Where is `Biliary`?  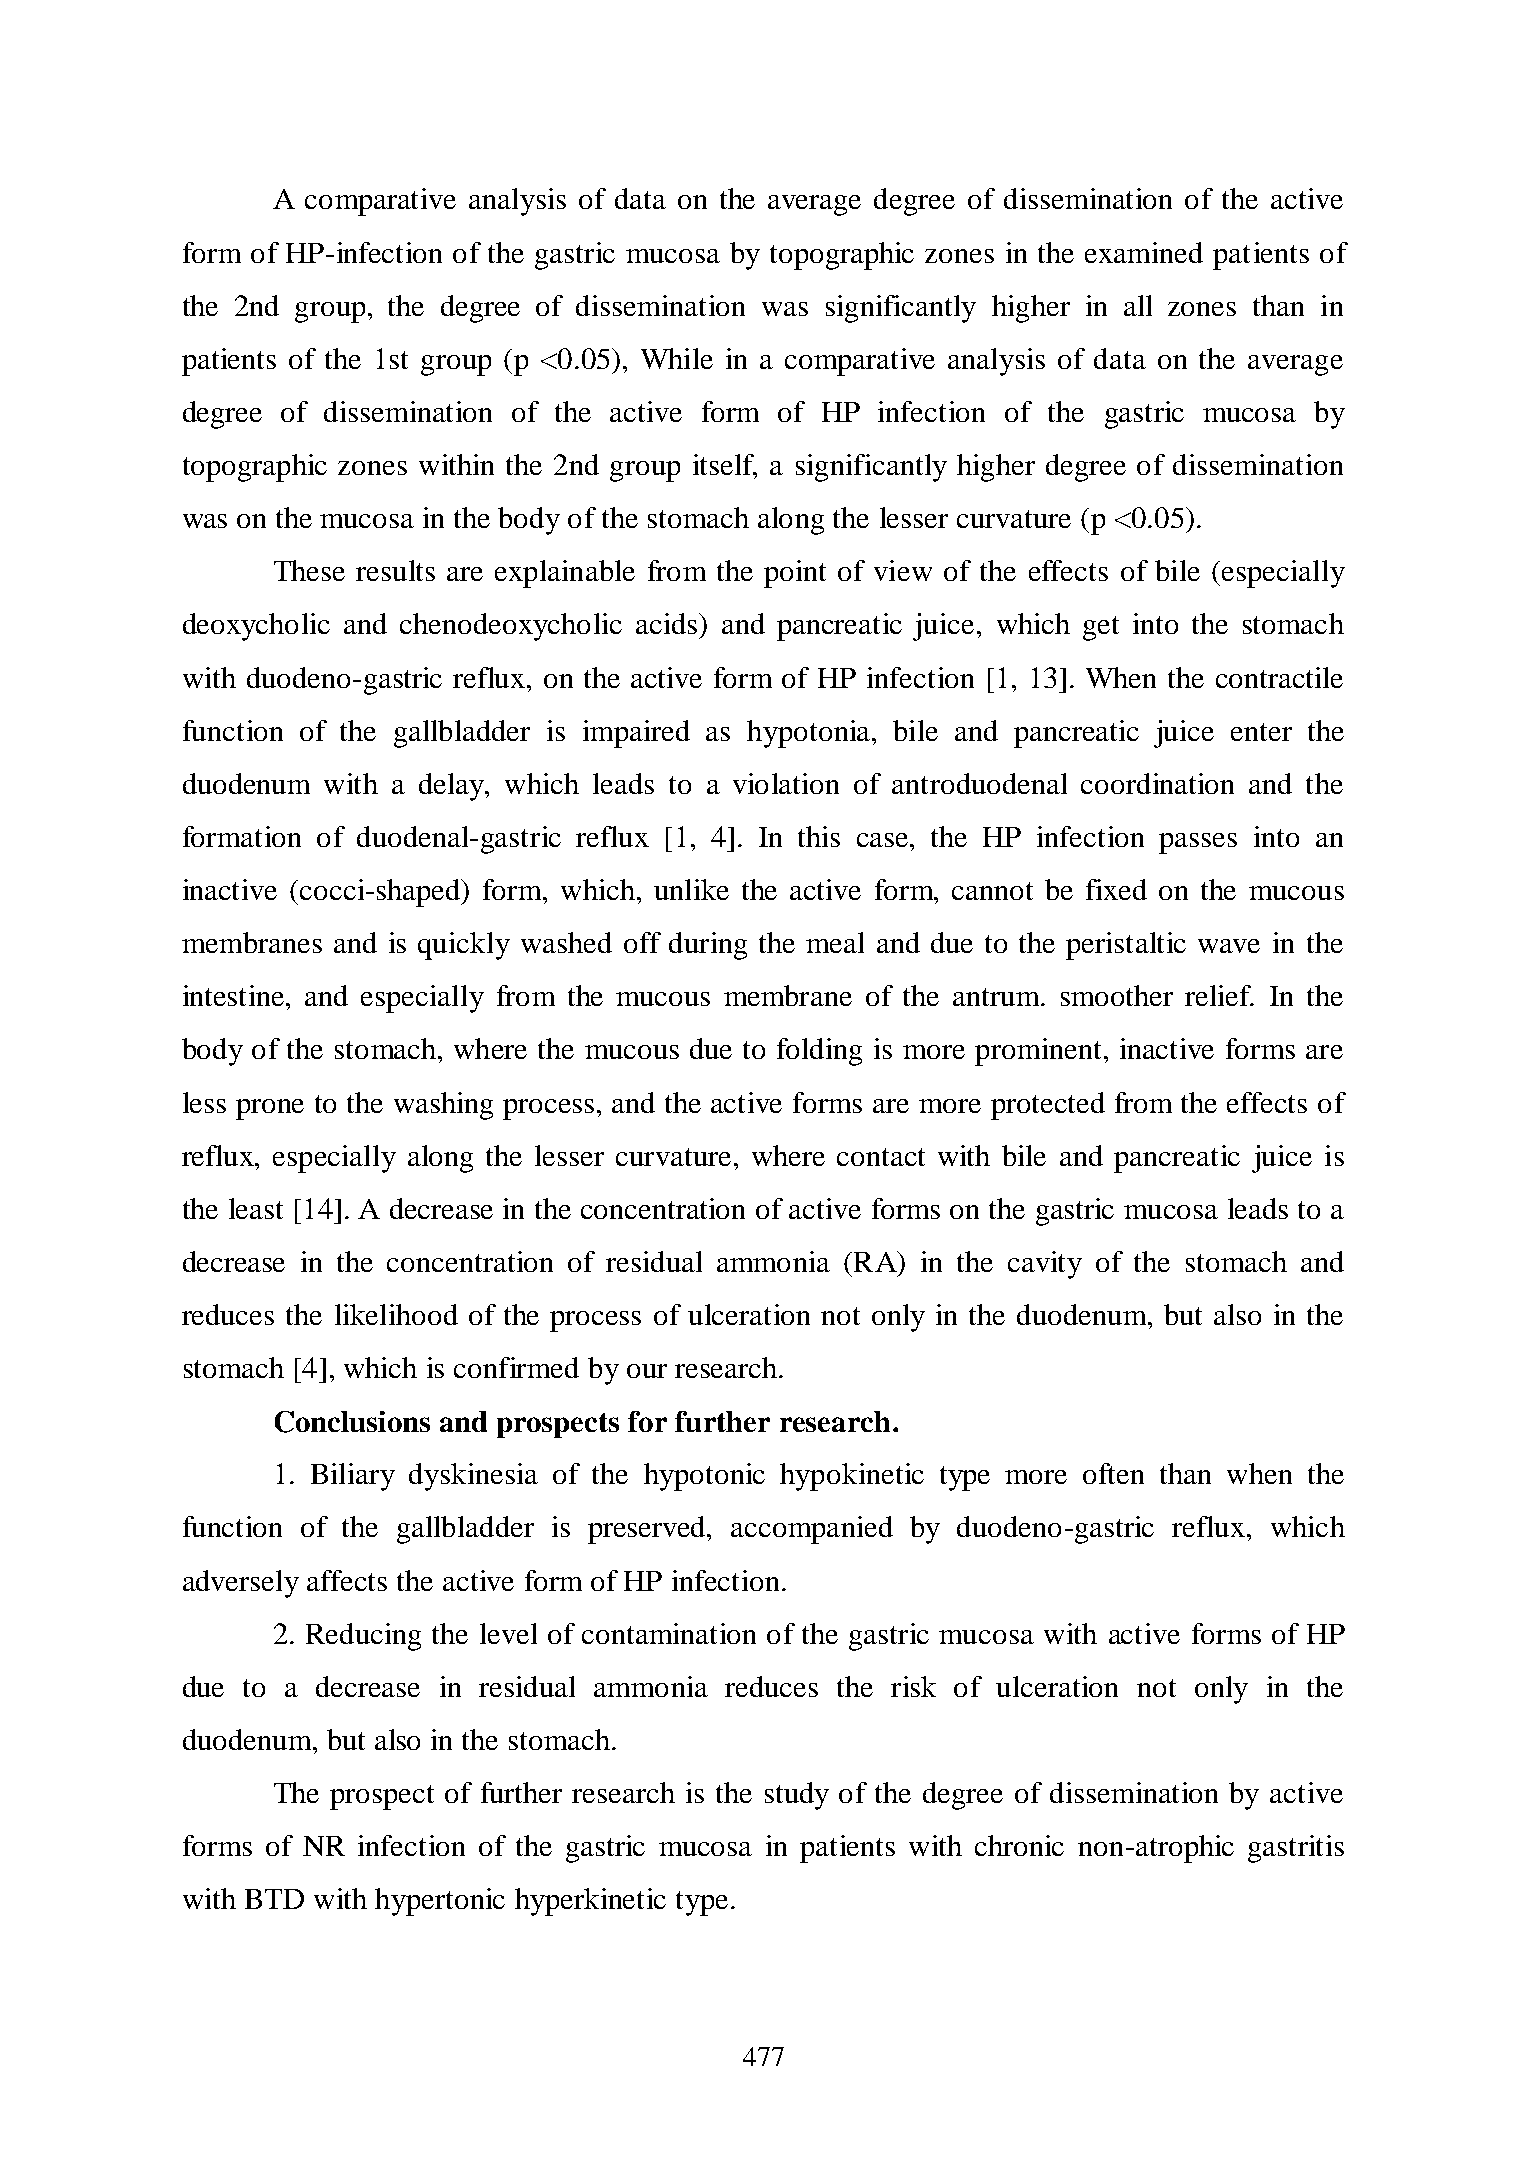
Biliary is located at coordinates (353, 1477).
